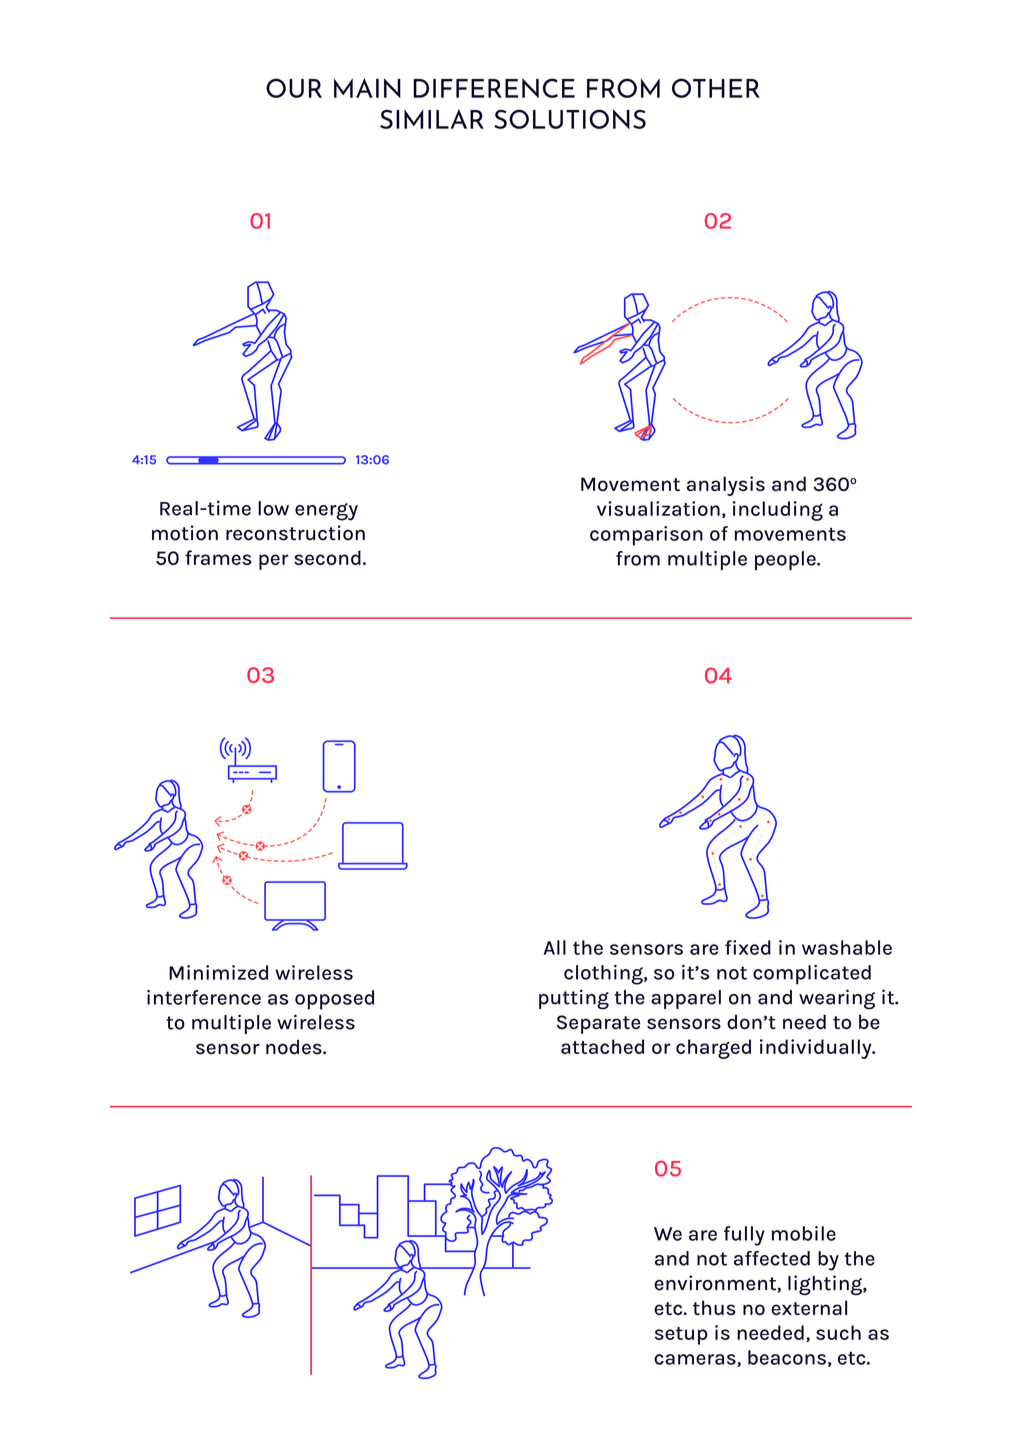 This document has width=1026, height=1450. What do you see at coordinates (716, 88) in the document?
I see `OTHER` at bounding box center [716, 88].
